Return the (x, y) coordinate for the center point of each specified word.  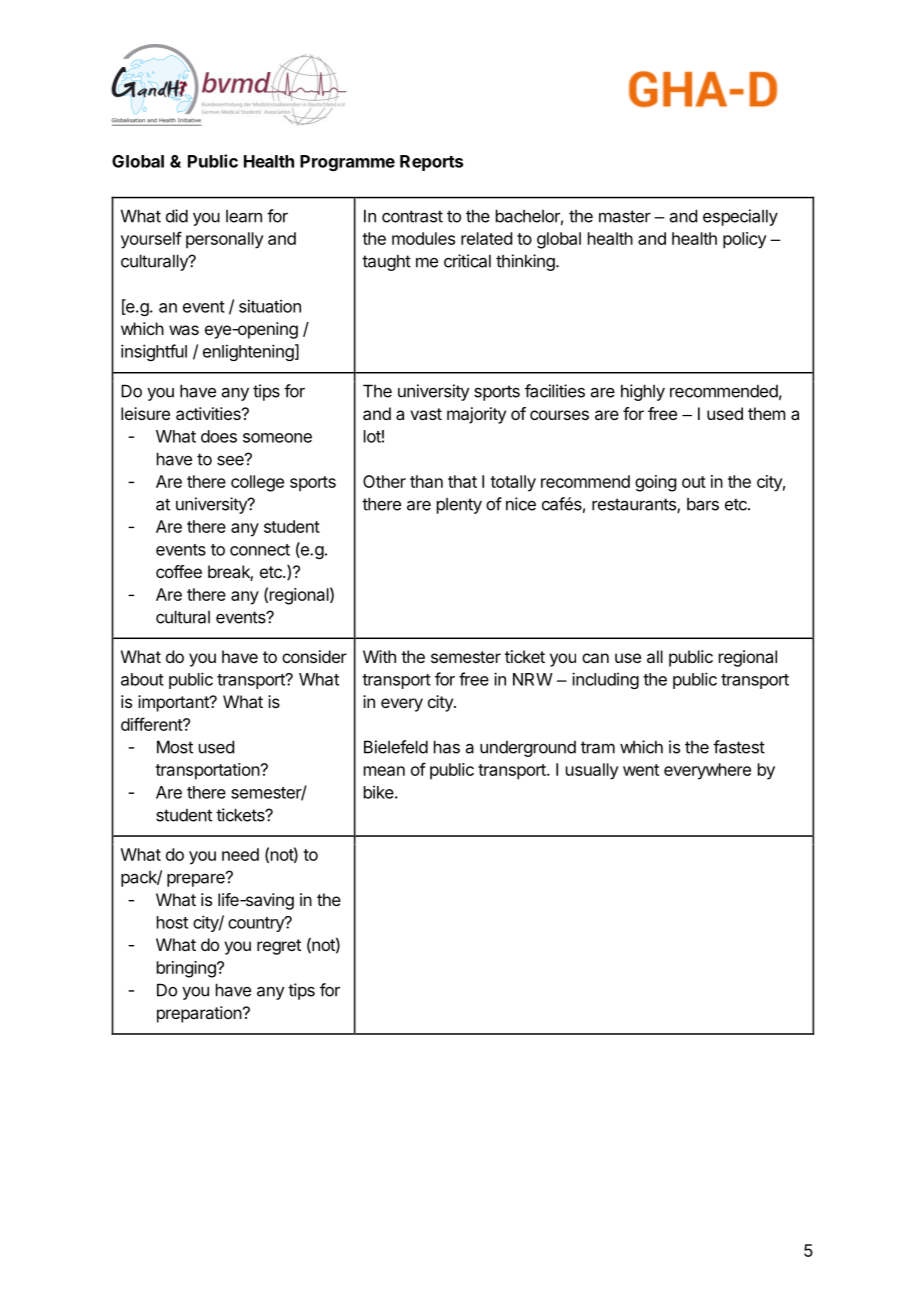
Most (175, 747)
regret (279, 947)
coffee (179, 571)
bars (703, 504)
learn (244, 216)
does (219, 436)
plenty (459, 506)
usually (592, 771)
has (447, 747)
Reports (431, 163)
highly (643, 392)
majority (476, 415)
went (641, 770)
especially (740, 217)
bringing (187, 969)
